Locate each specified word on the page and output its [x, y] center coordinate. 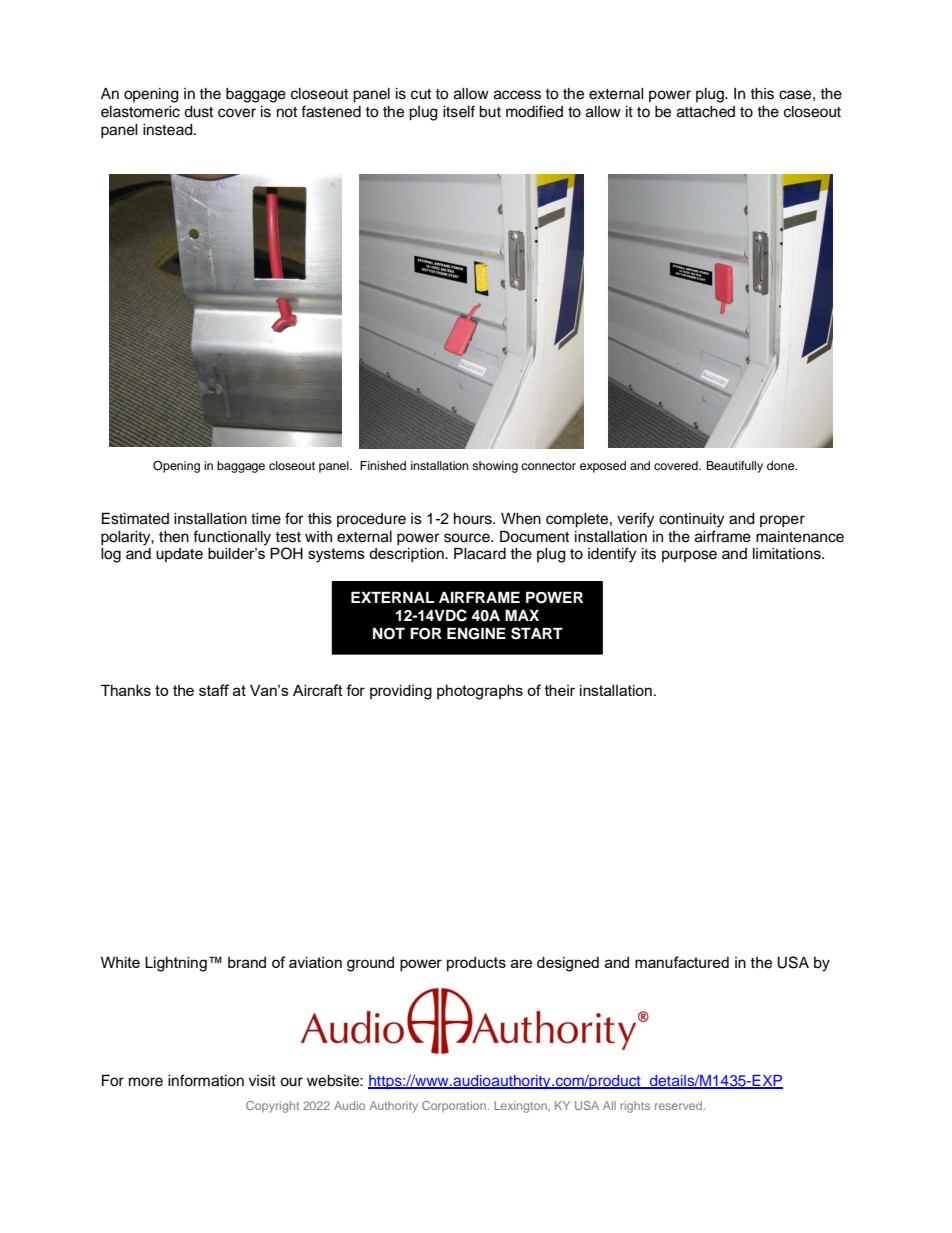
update [179, 555]
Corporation [454, 1106]
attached [706, 112]
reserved [678, 1105]
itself [459, 111]
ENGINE [476, 633]
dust [198, 112]
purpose [689, 556]
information [206, 1080]
